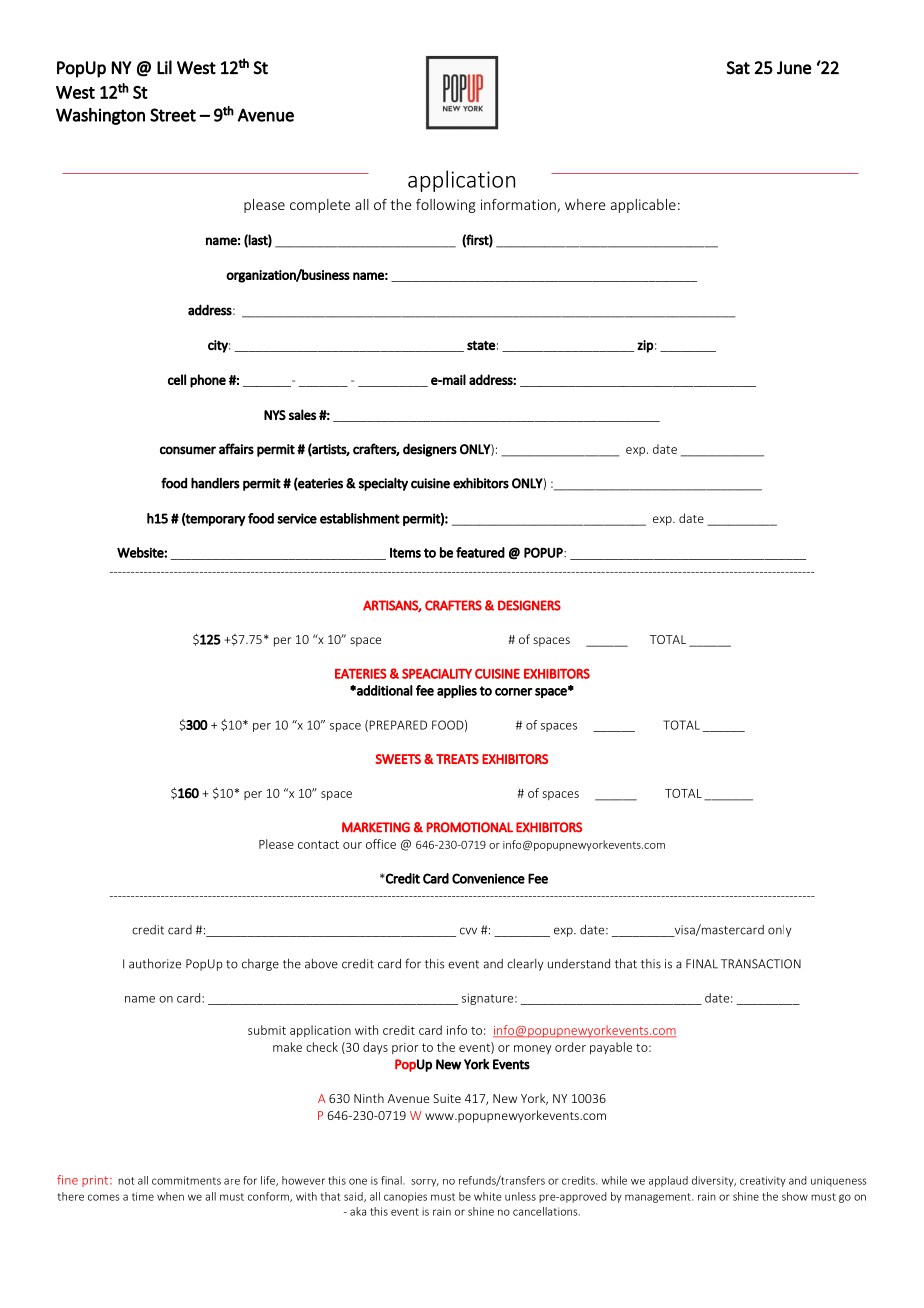  What do you see at coordinates (297, 518) in the screenshot?
I see `service` at bounding box center [297, 518].
